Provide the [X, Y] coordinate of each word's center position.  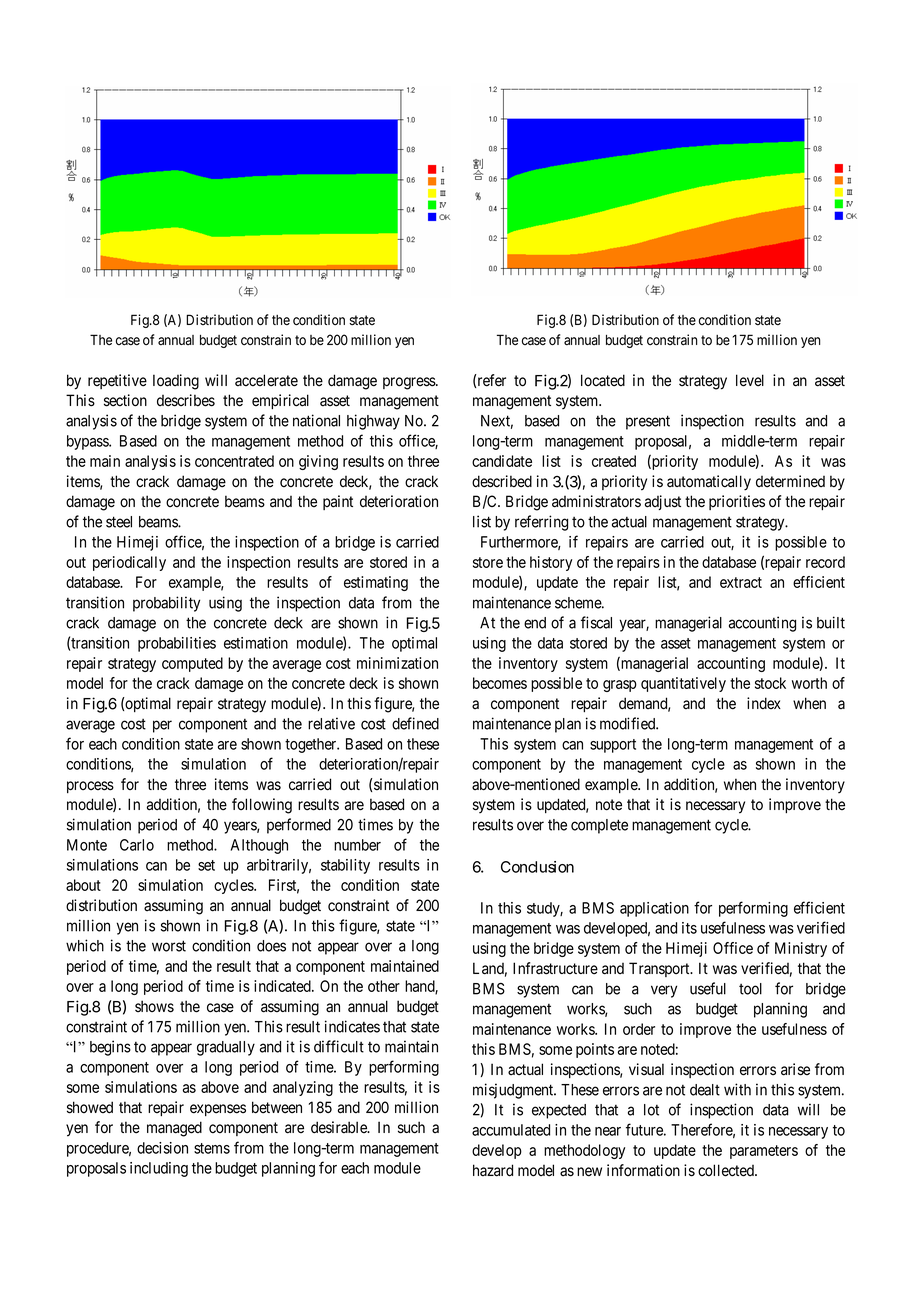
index [764, 703]
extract [741, 582]
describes [186, 400]
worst [169, 946]
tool [750, 989]
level [750, 380]
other [384, 986]
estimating [376, 583]
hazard [493, 1170]
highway [373, 422]
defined [415, 723]
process [90, 787]
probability [166, 604]
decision [162, 1148]
